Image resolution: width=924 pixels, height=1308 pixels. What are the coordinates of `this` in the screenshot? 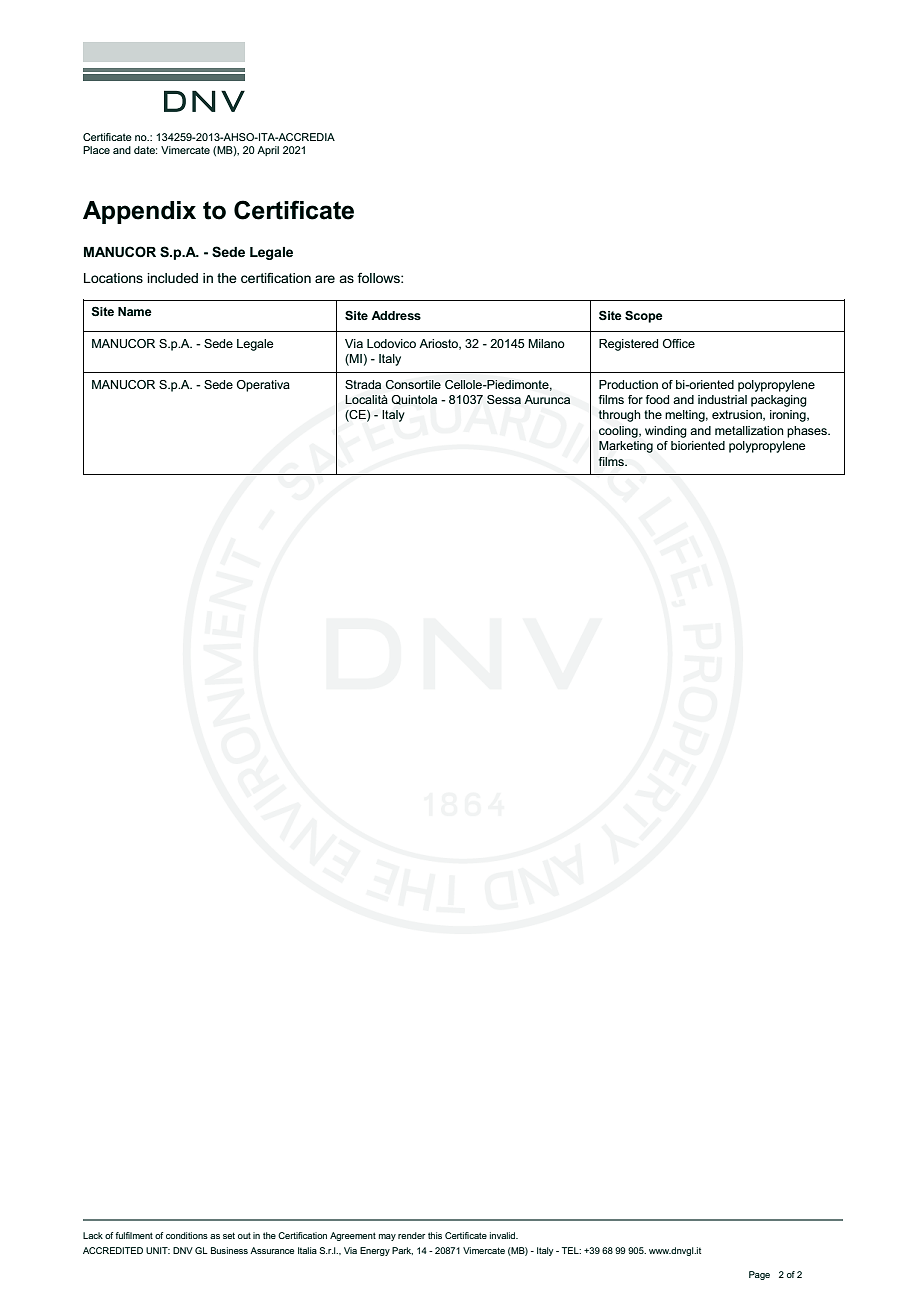 It's located at (435, 1235).
